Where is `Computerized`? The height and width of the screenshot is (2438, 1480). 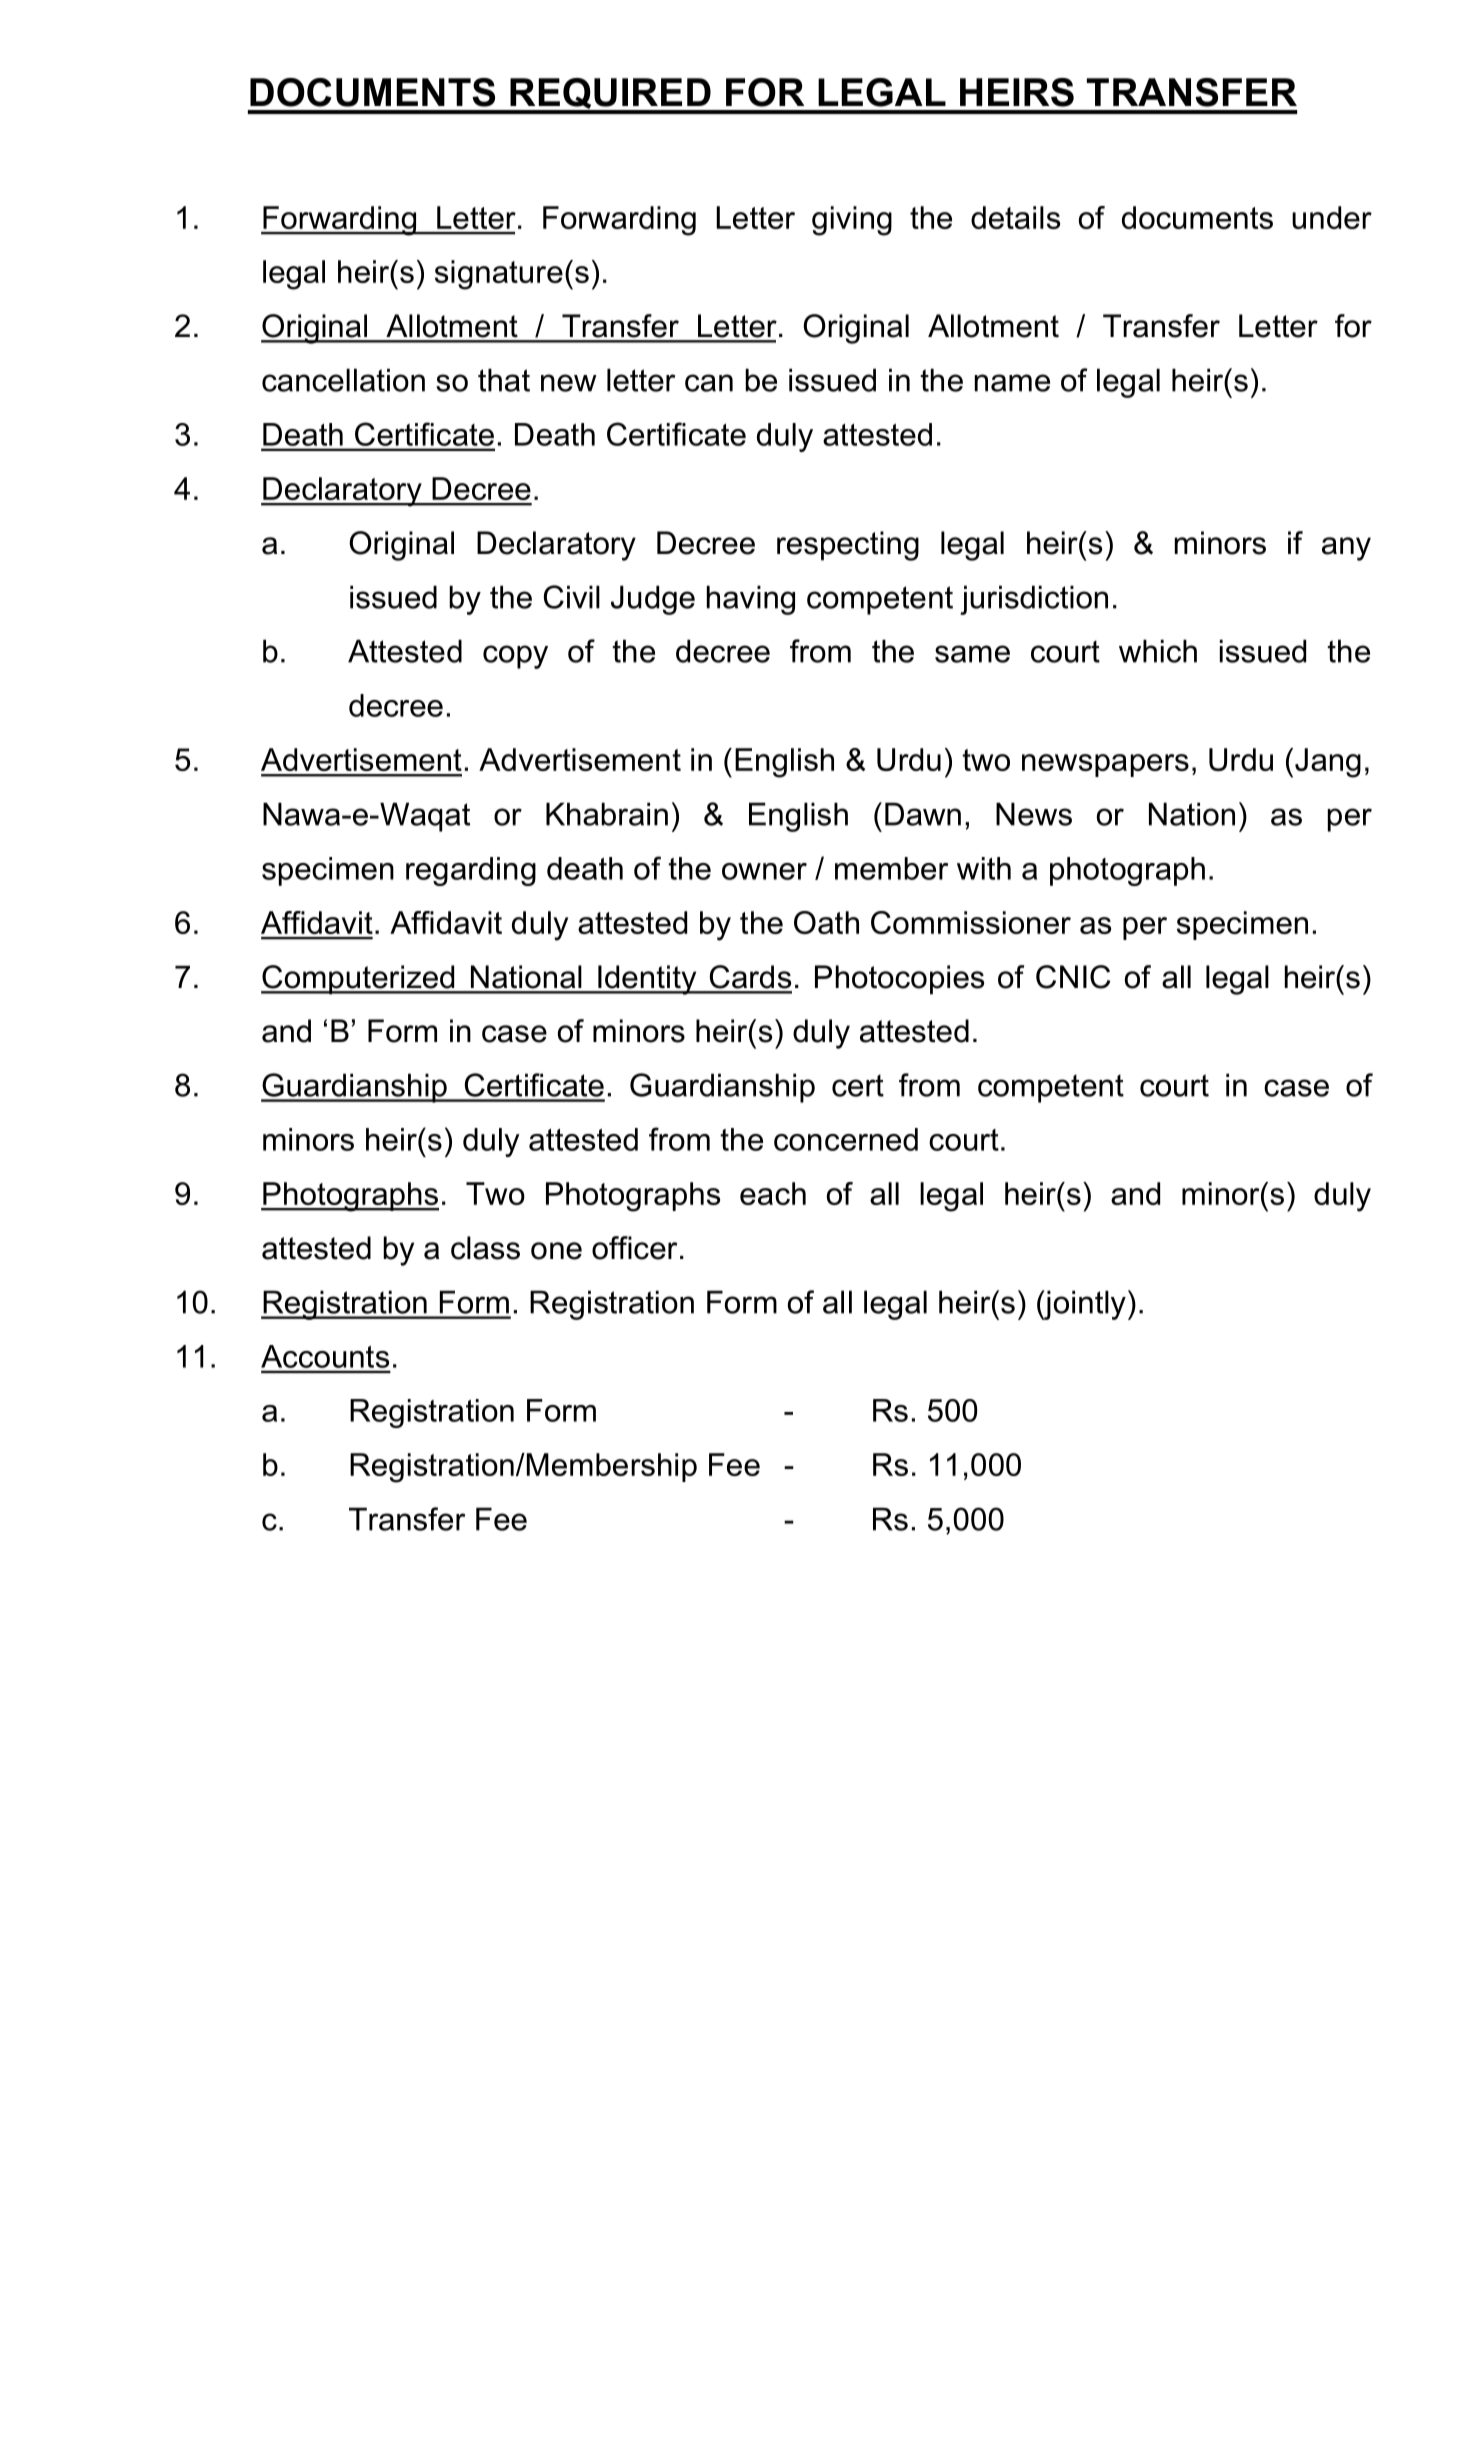 Computerized is located at coordinates (359, 980).
